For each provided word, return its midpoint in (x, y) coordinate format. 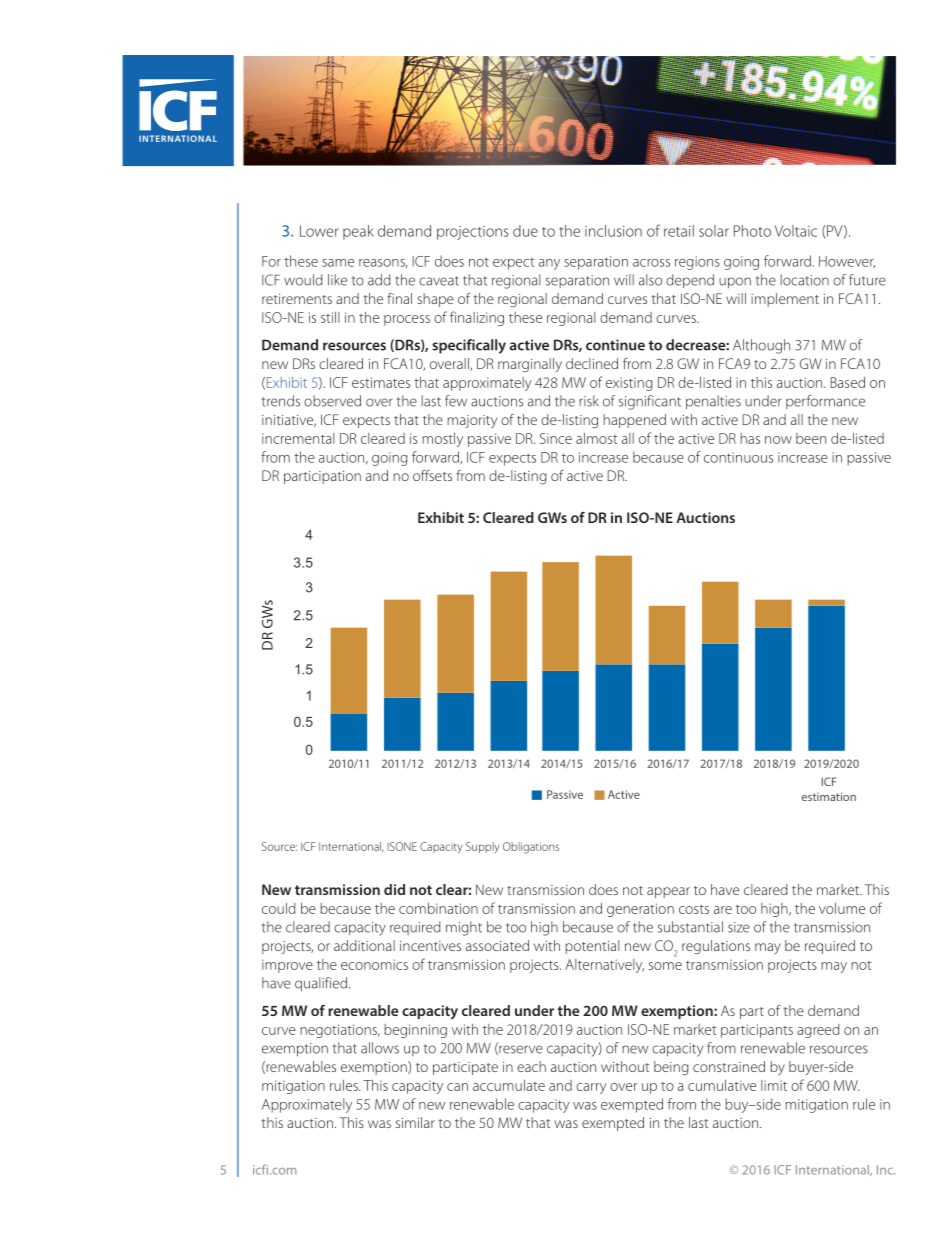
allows (380, 1048)
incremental (298, 438)
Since (556, 438)
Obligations (531, 848)
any (549, 264)
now (778, 440)
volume (842, 908)
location (804, 280)
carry (591, 1088)
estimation (829, 796)
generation (640, 910)
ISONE (402, 846)
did (394, 889)
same (338, 263)
